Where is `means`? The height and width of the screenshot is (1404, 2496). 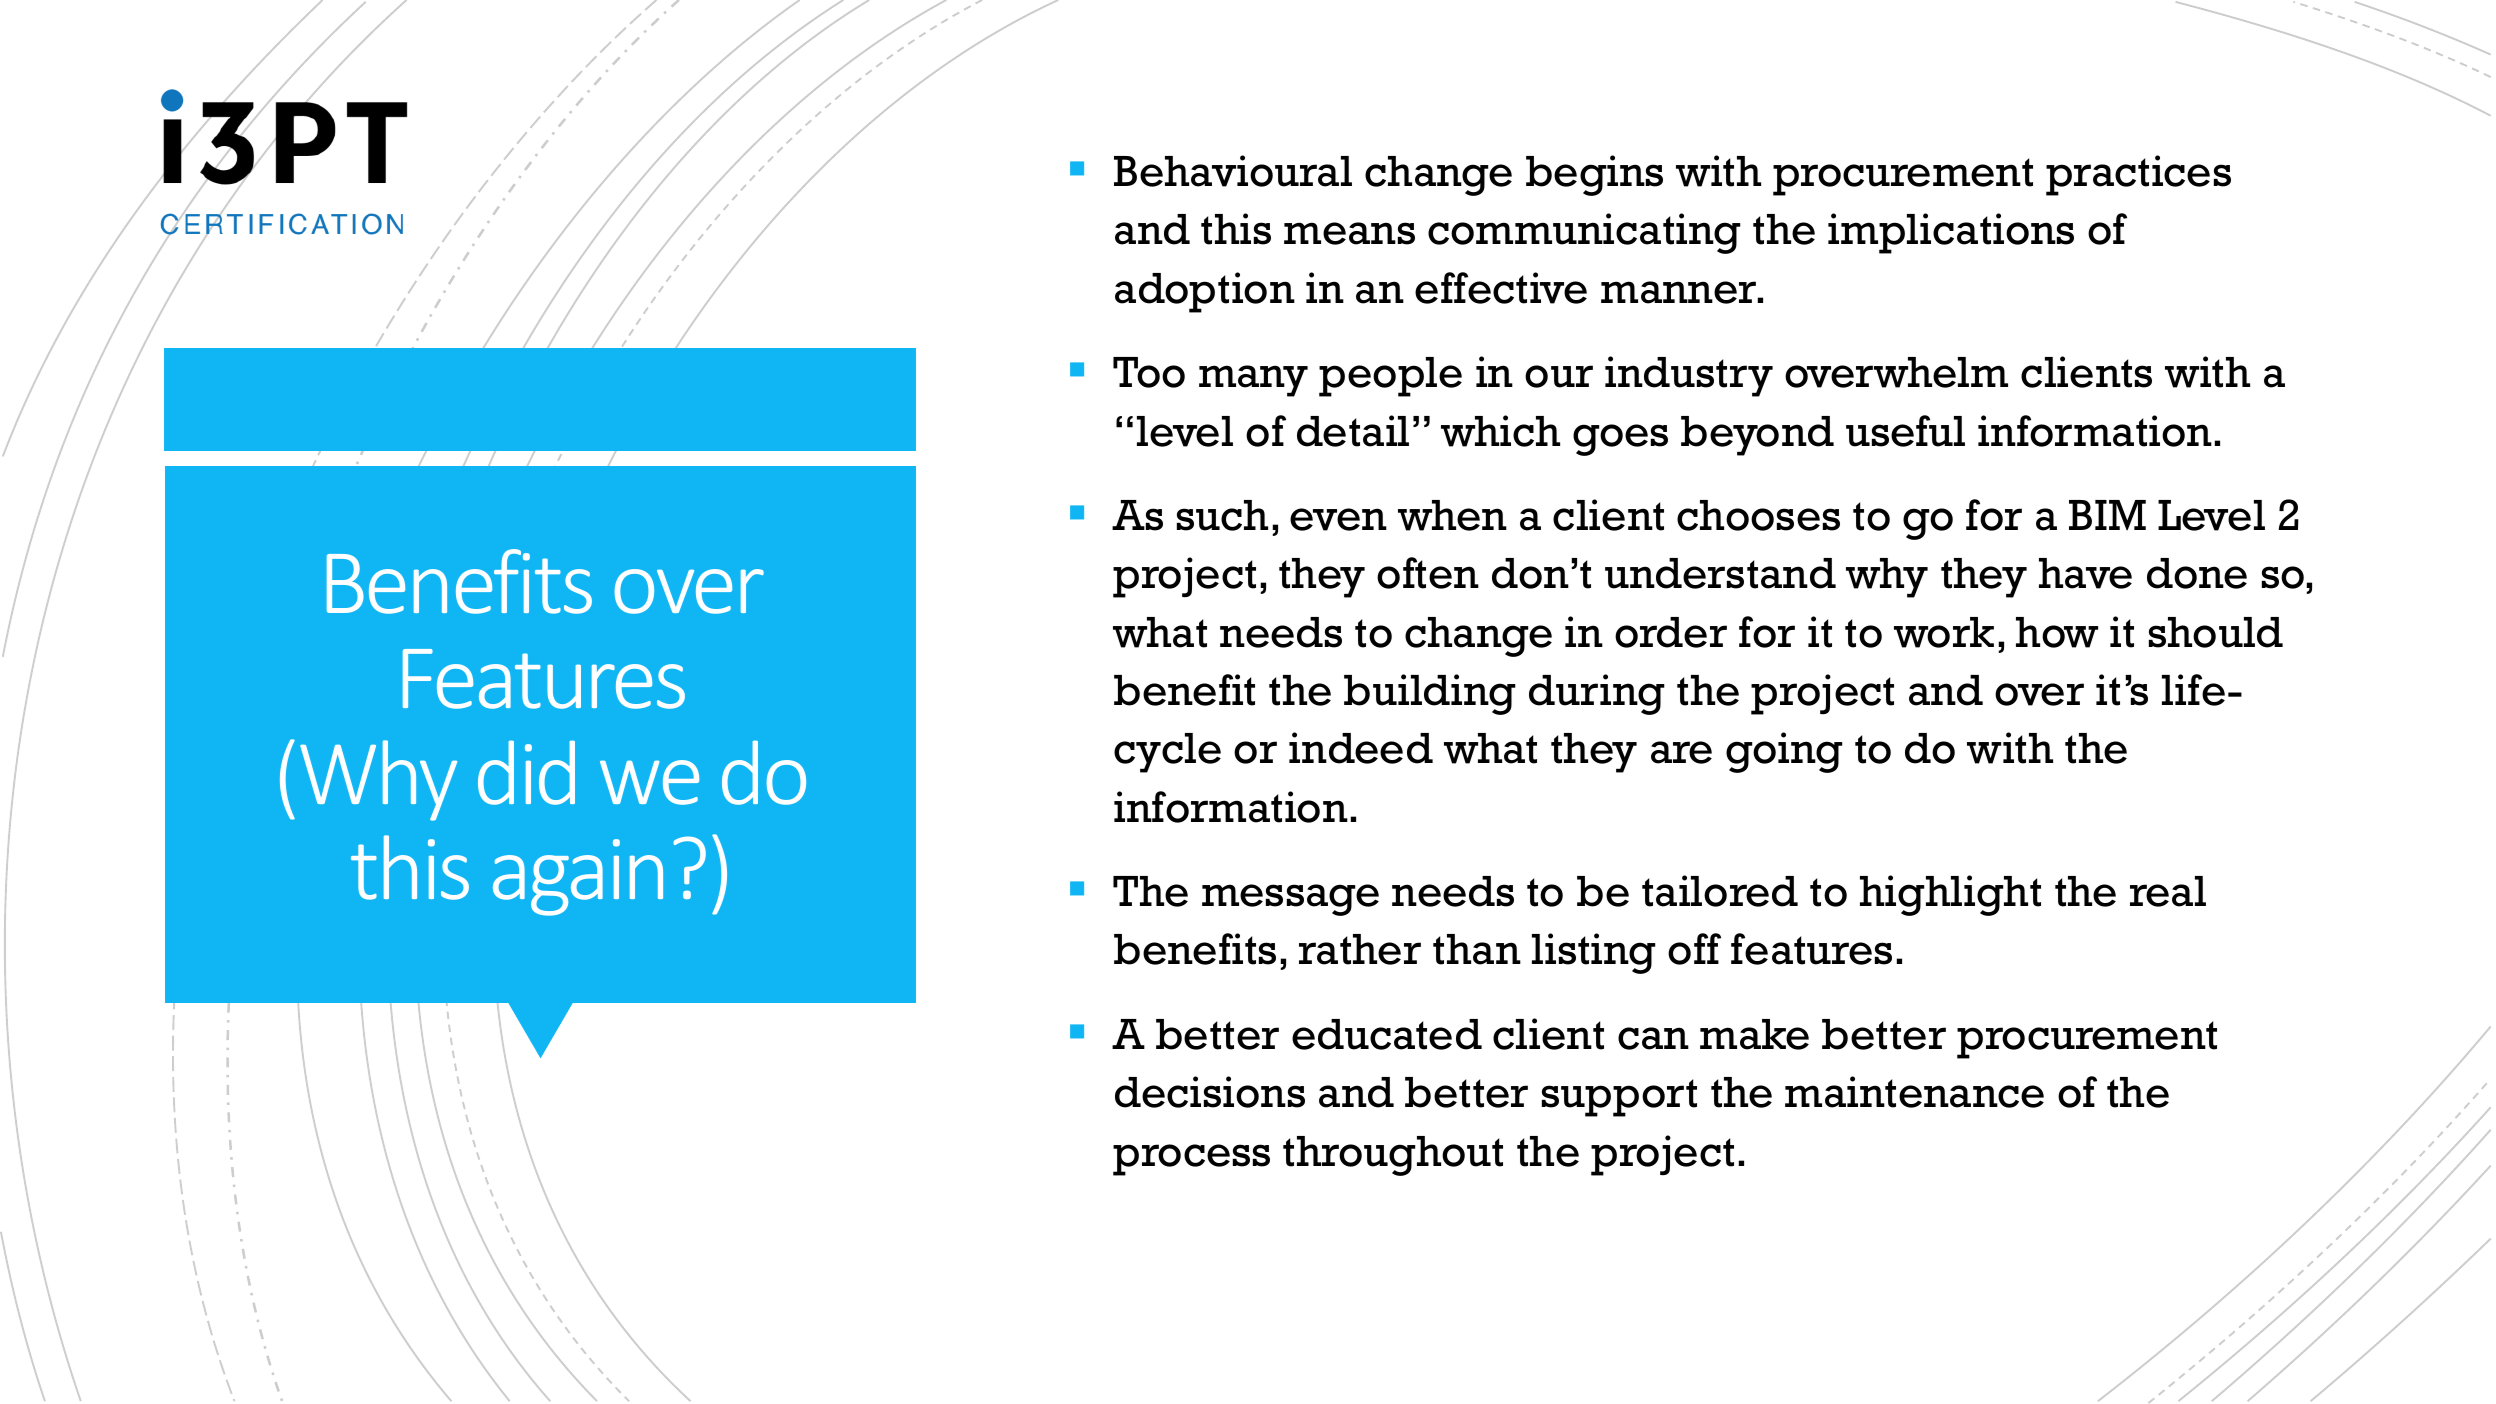
means is located at coordinates (1349, 233).
